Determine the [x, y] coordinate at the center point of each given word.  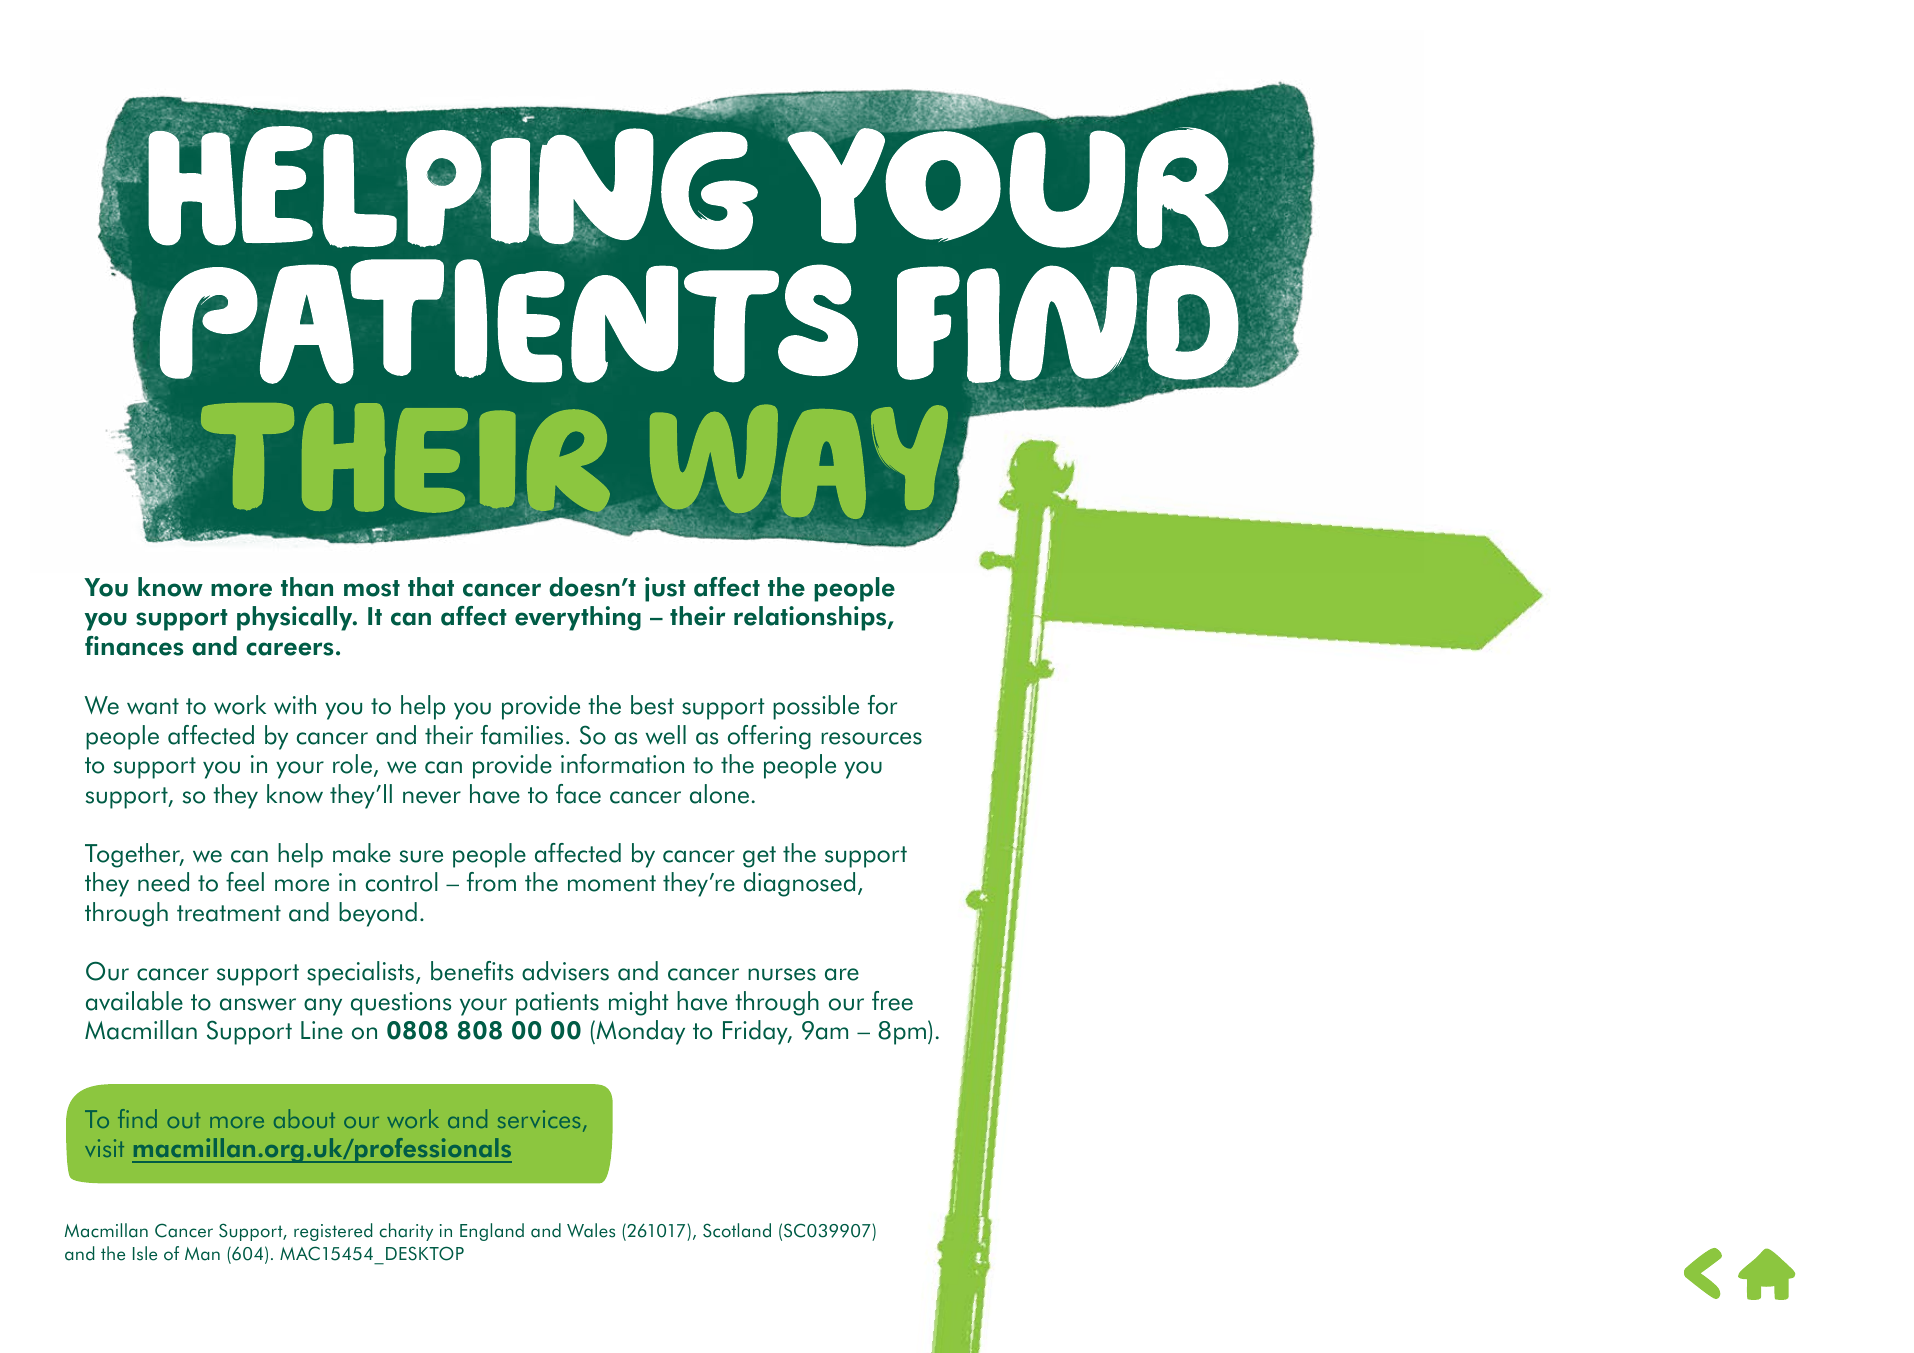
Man [202, 1254]
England [492, 1232]
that [431, 587]
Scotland [737, 1230]
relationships [811, 618]
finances [134, 646]
